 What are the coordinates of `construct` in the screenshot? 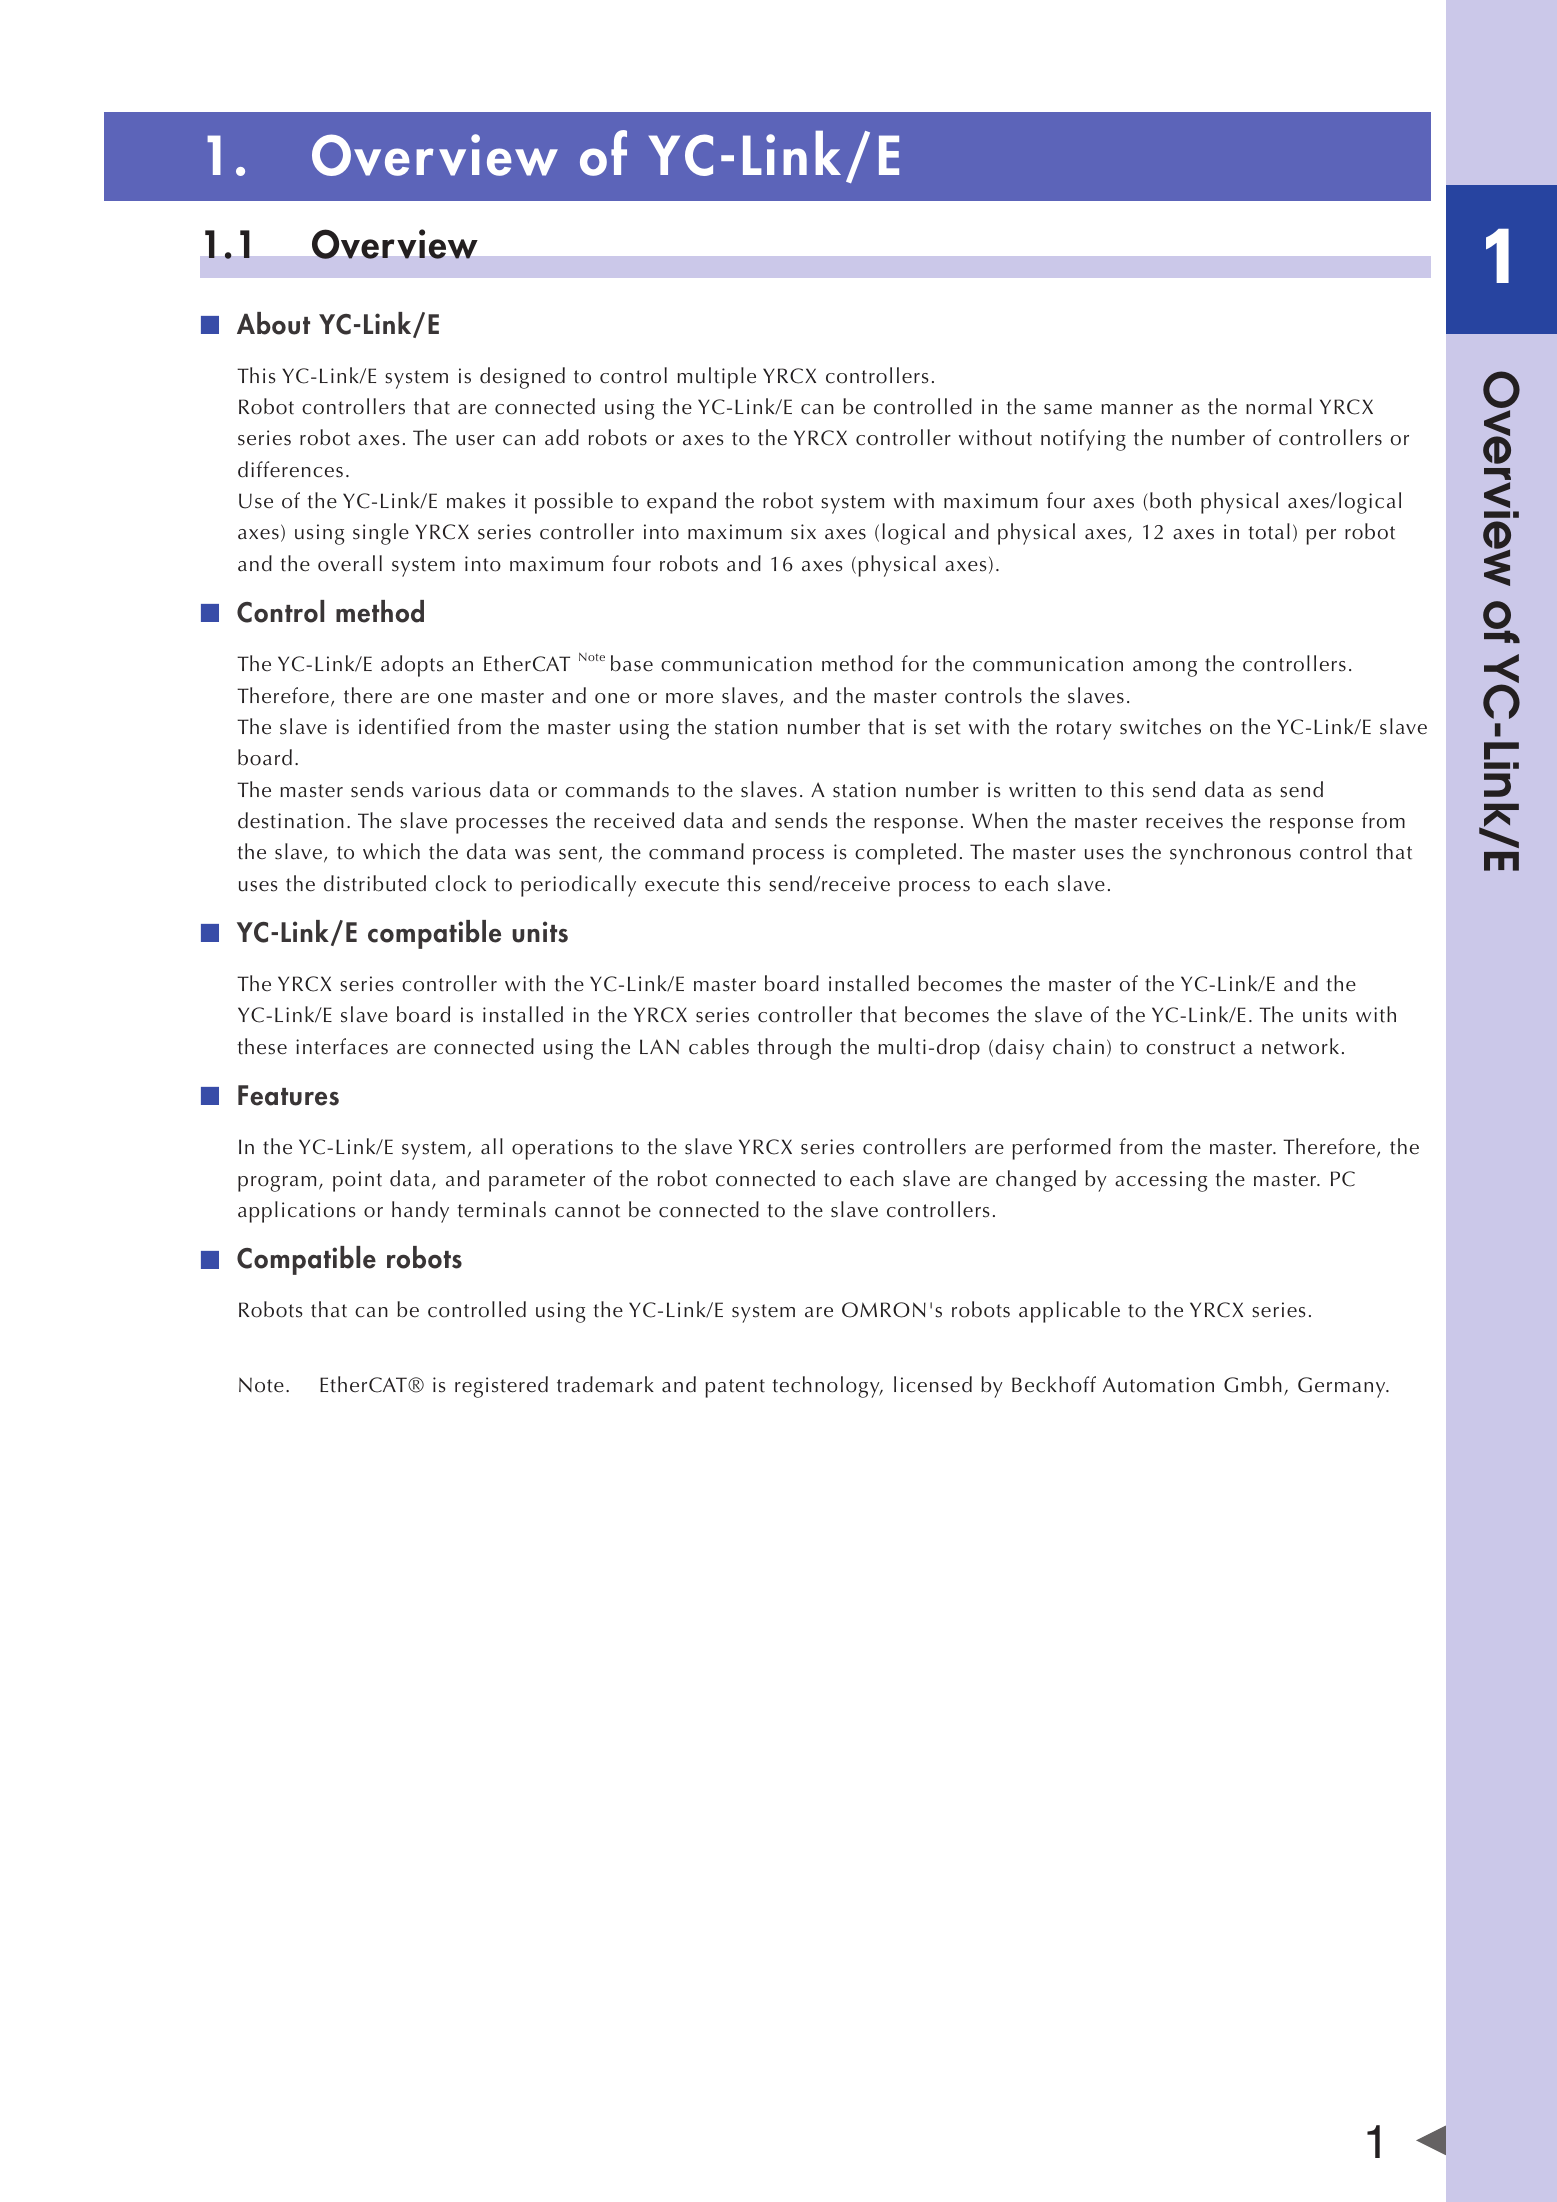 It's located at (1190, 1048).
